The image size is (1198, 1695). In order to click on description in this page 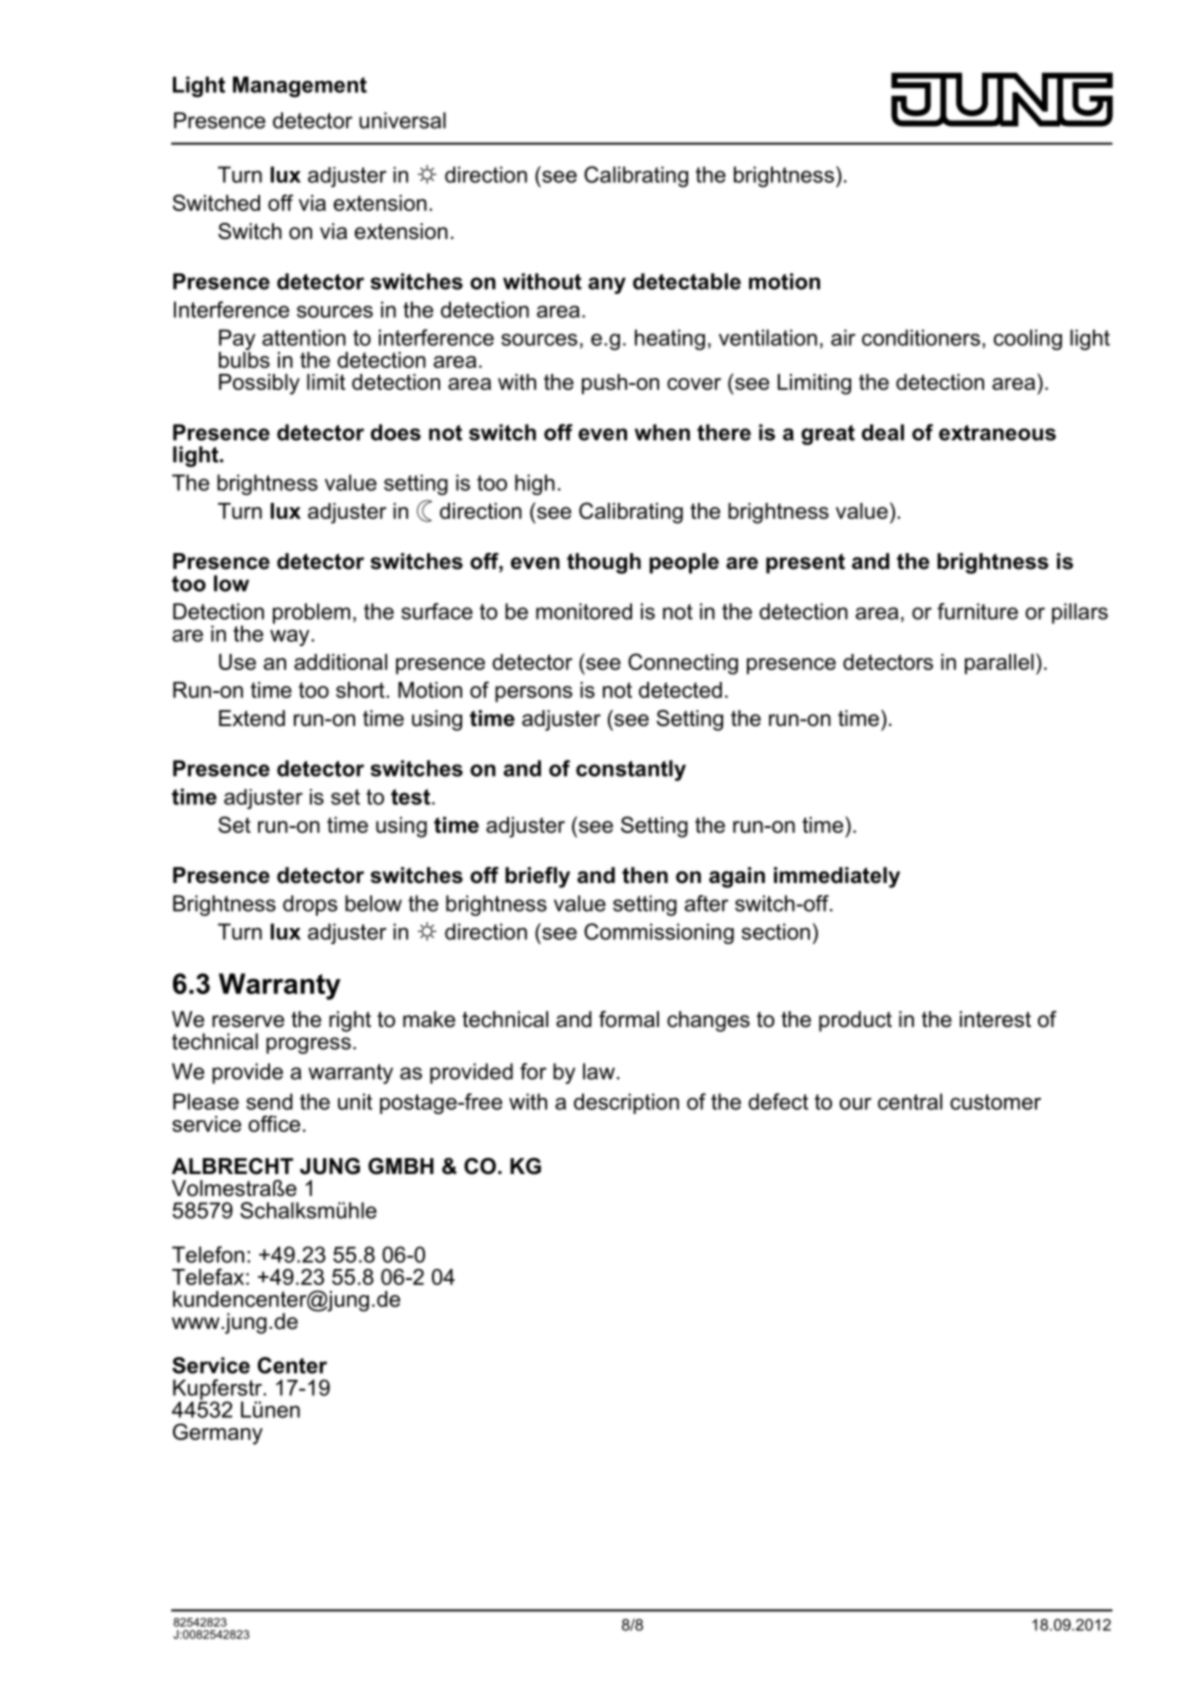, I will do `click(626, 1103)`.
